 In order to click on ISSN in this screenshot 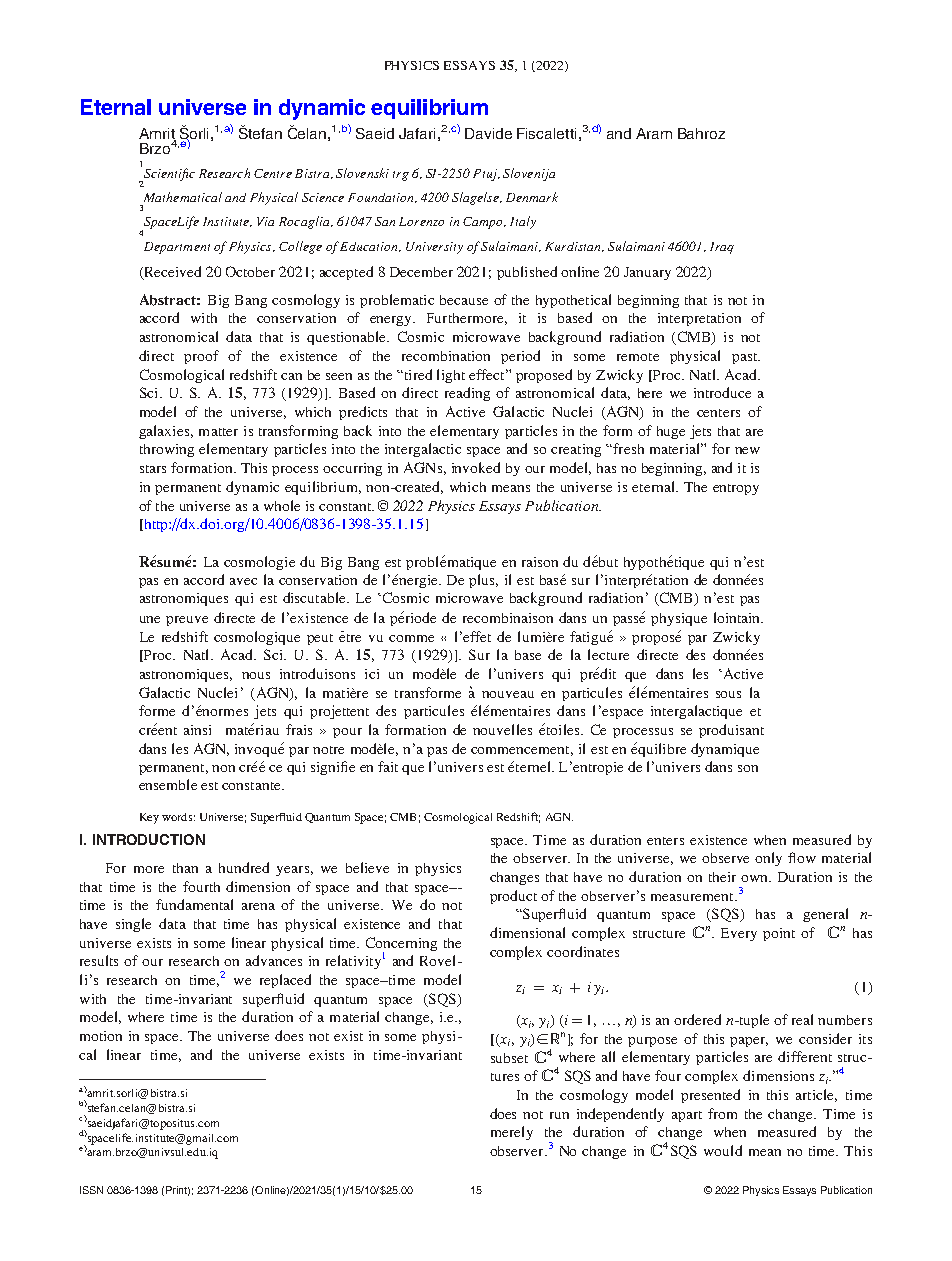, I will do `click(91, 1190)`.
